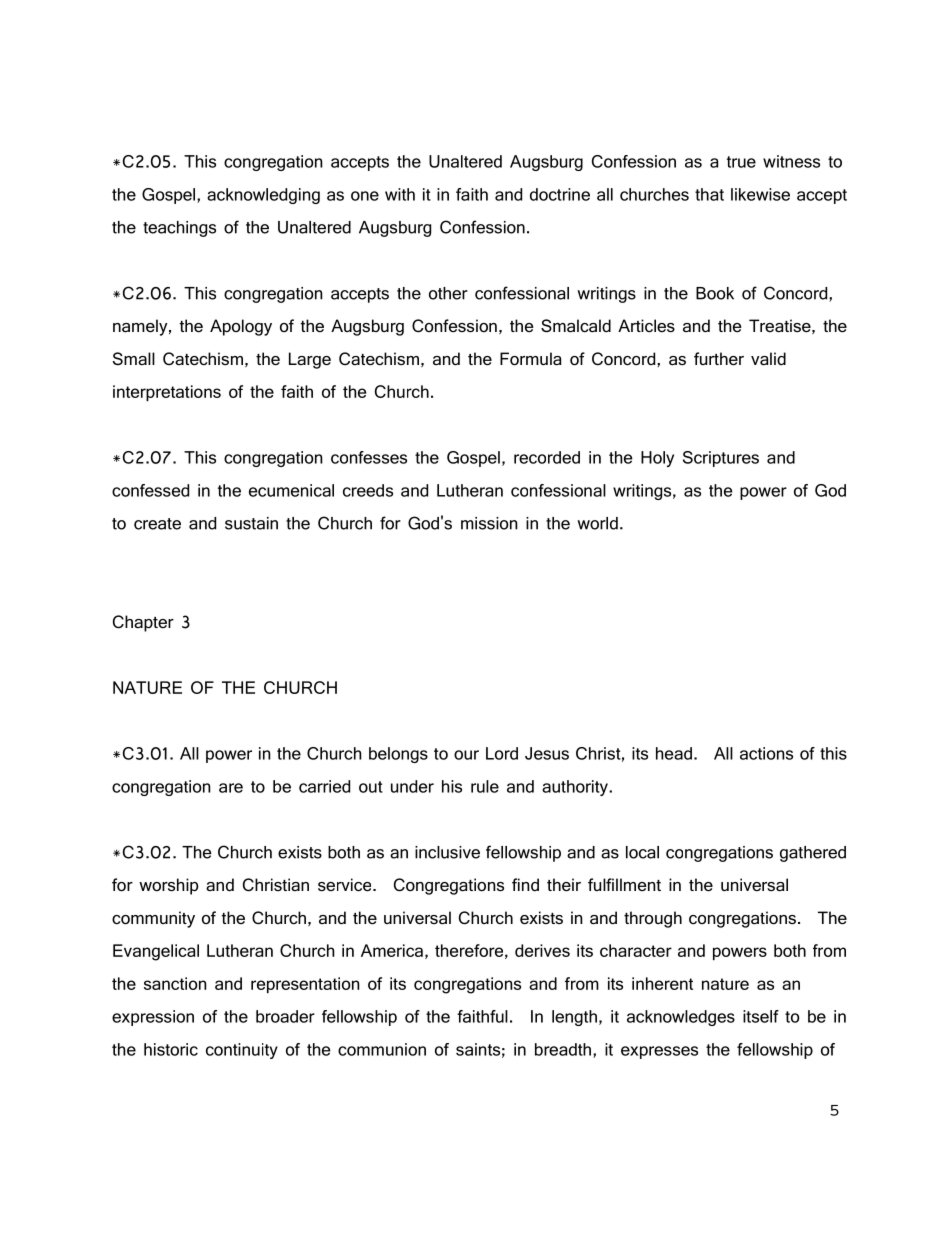 Image resolution: width=952 pixels, height=1233 pixels. What do you see at coordinates (709, 194) in the screenshot?
I see `that` at bounding box center [709, 194].
